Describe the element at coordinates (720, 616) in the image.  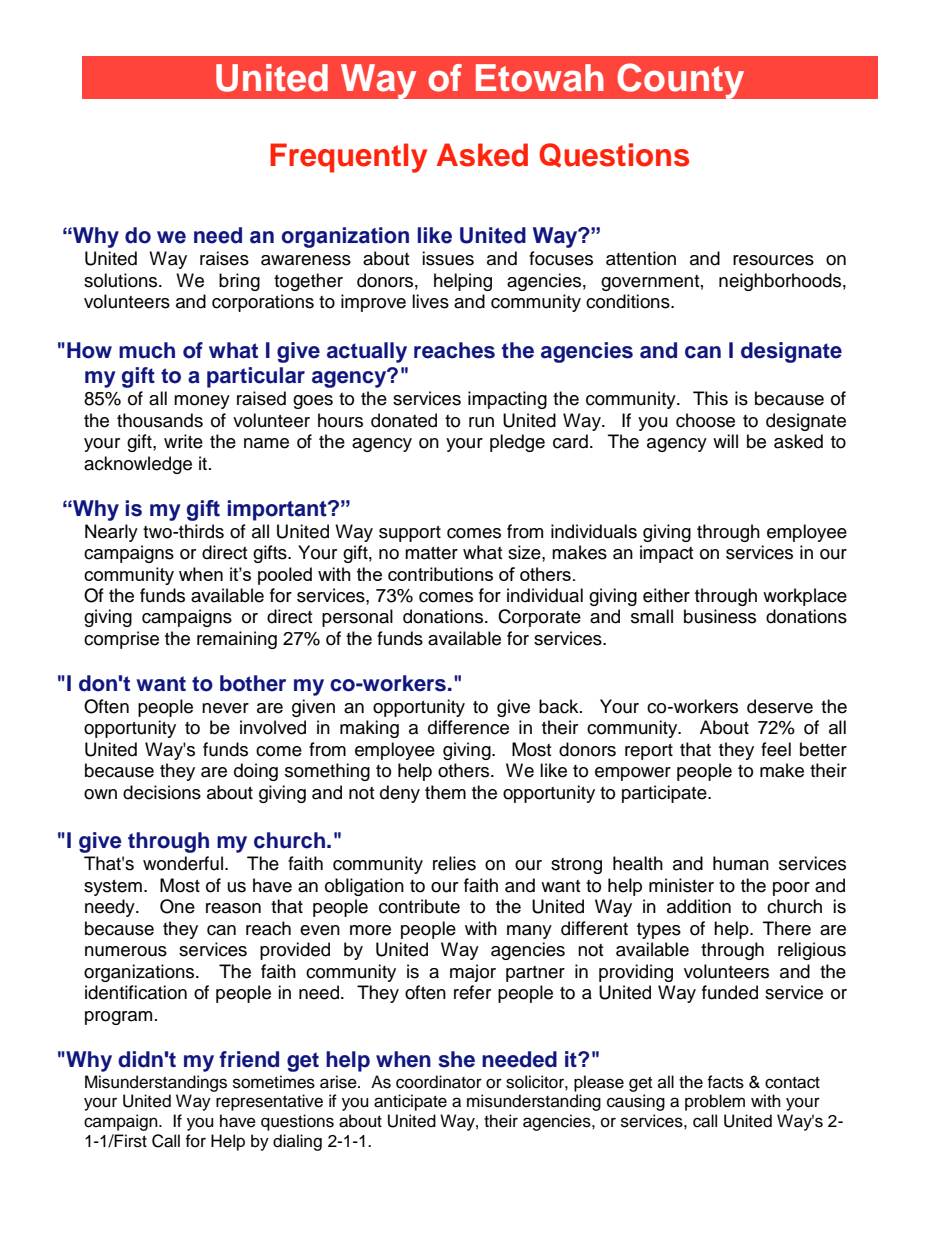
I see `business` at that location.
